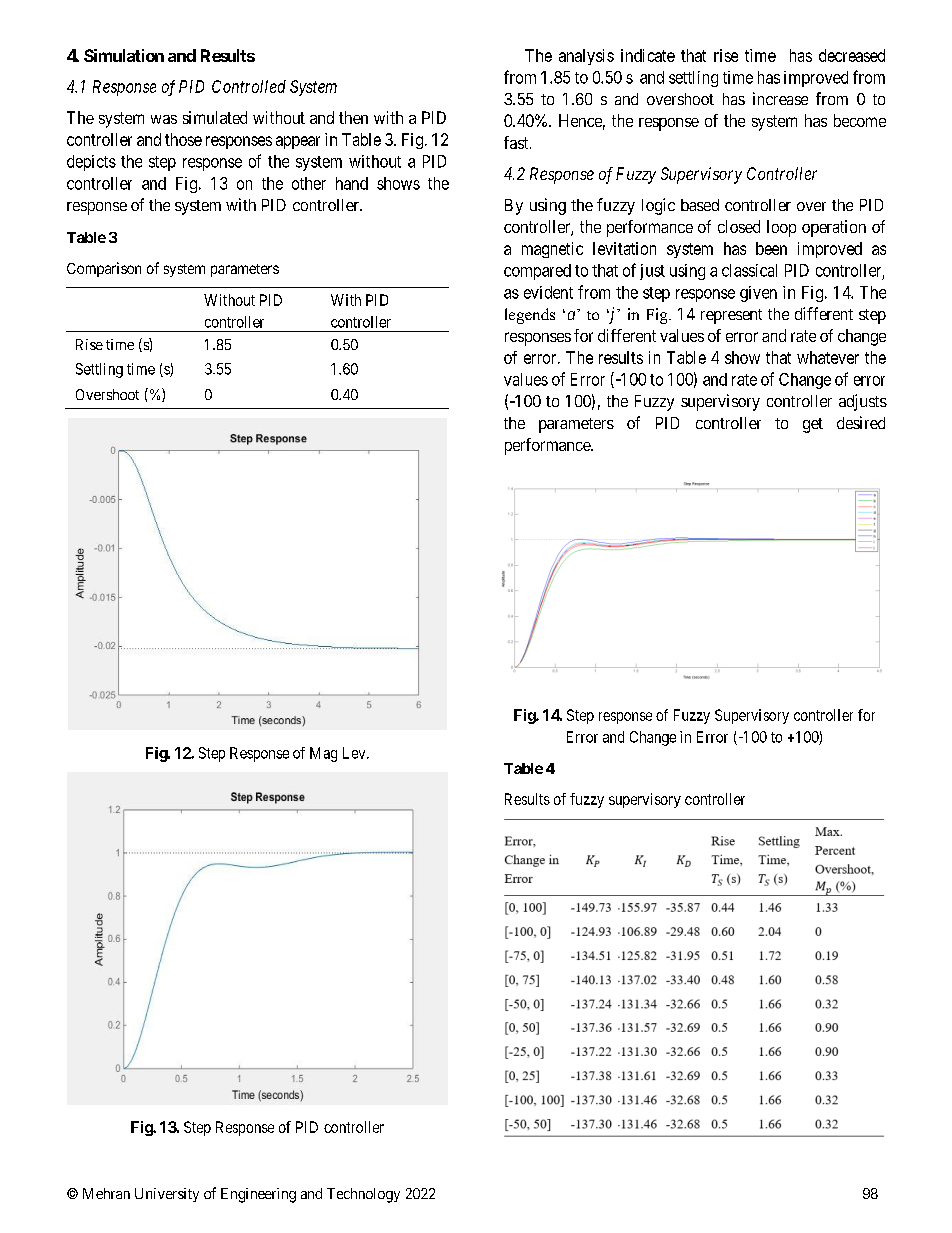 The width and height of the screenshot is (952, 1233). What do you see at coordinates (363, 1195) in the screenshot?
I see `Technology` at bounding box center [363, 1195].
